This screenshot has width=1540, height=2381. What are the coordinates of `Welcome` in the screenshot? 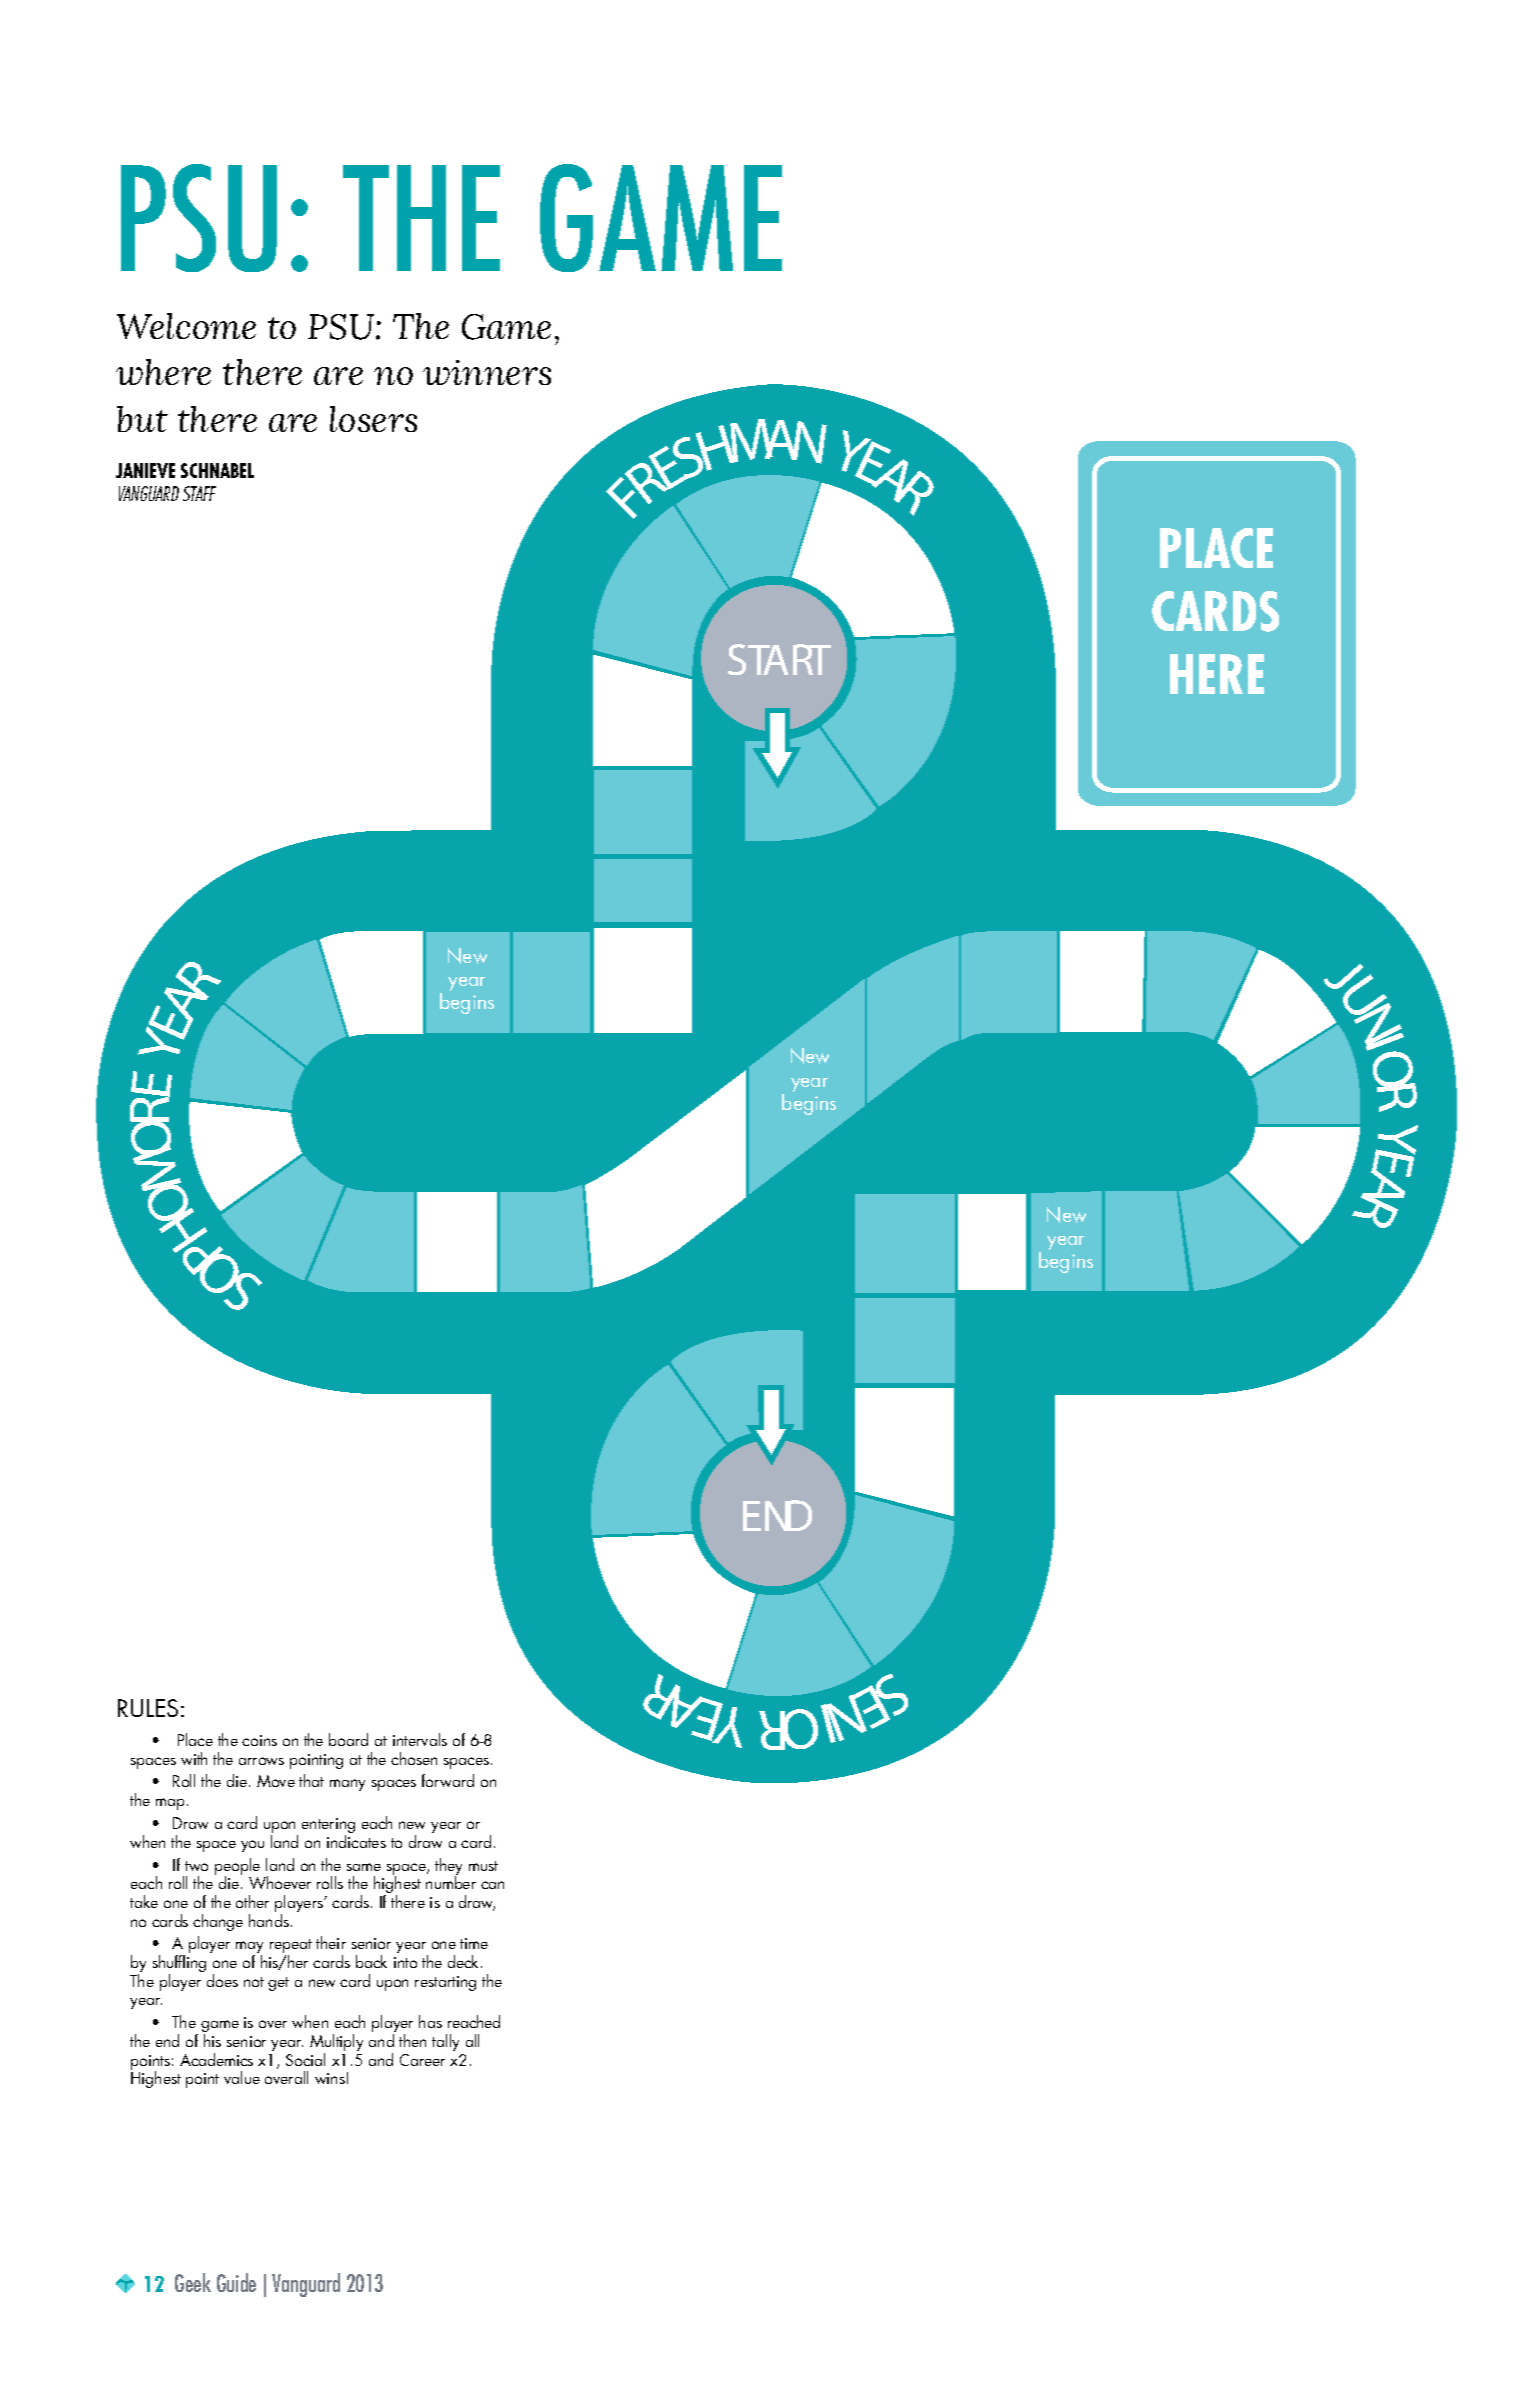 It's located at (186, 326).
